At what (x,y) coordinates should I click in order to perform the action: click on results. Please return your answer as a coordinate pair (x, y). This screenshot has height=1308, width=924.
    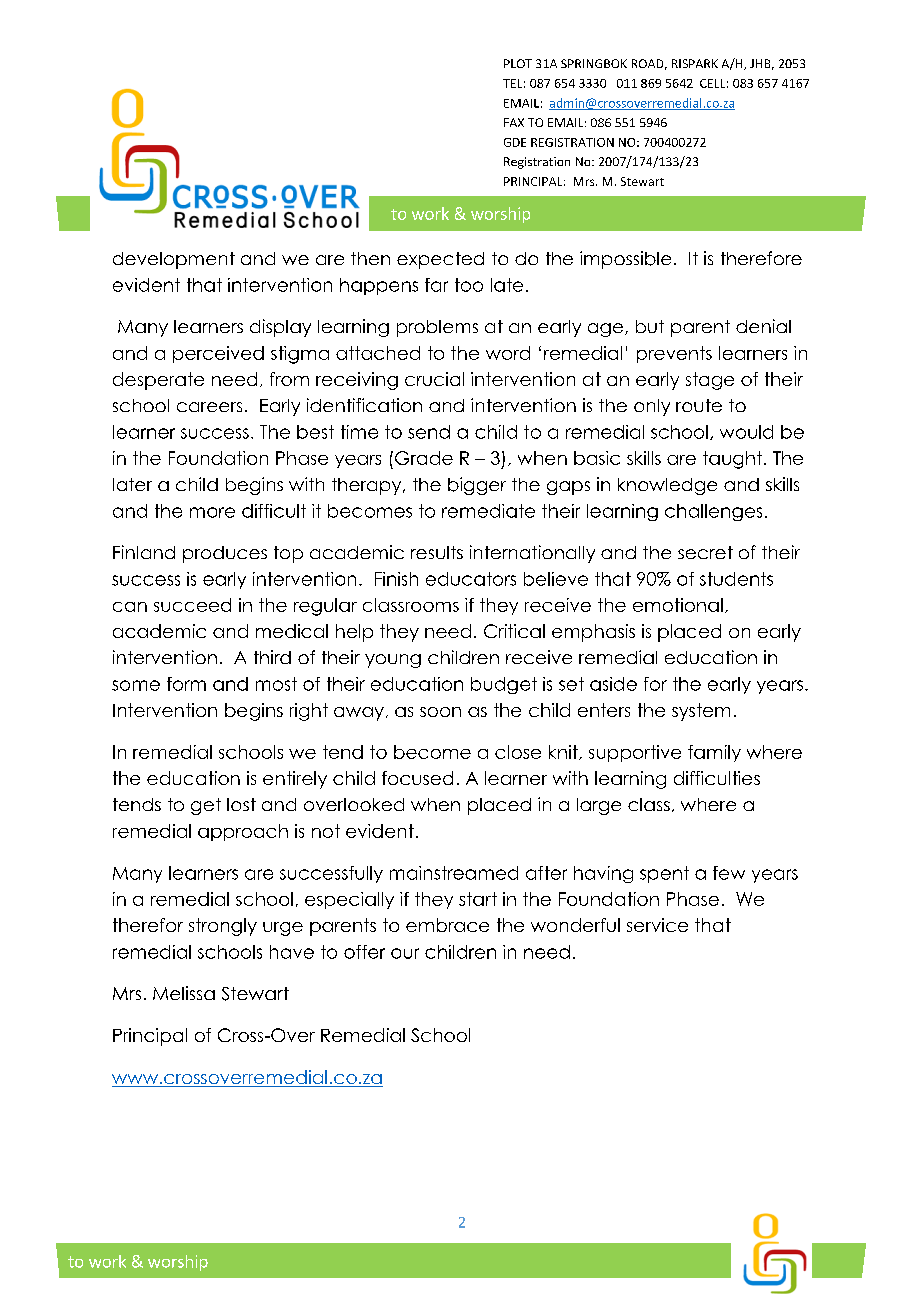
    Looking at the image, I should click on (437, 552).
